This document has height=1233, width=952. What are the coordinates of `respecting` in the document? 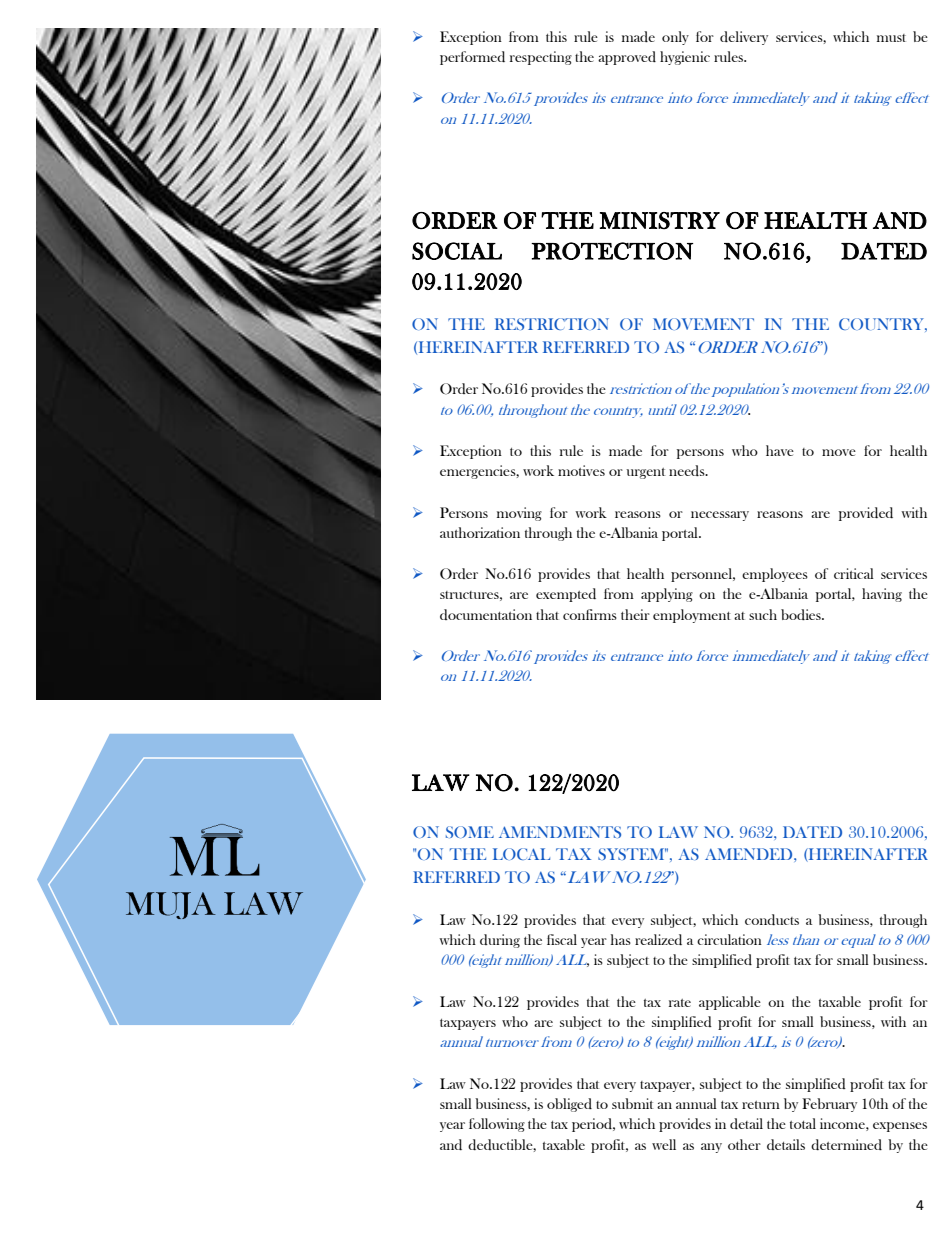 It's located at (541, 58).
